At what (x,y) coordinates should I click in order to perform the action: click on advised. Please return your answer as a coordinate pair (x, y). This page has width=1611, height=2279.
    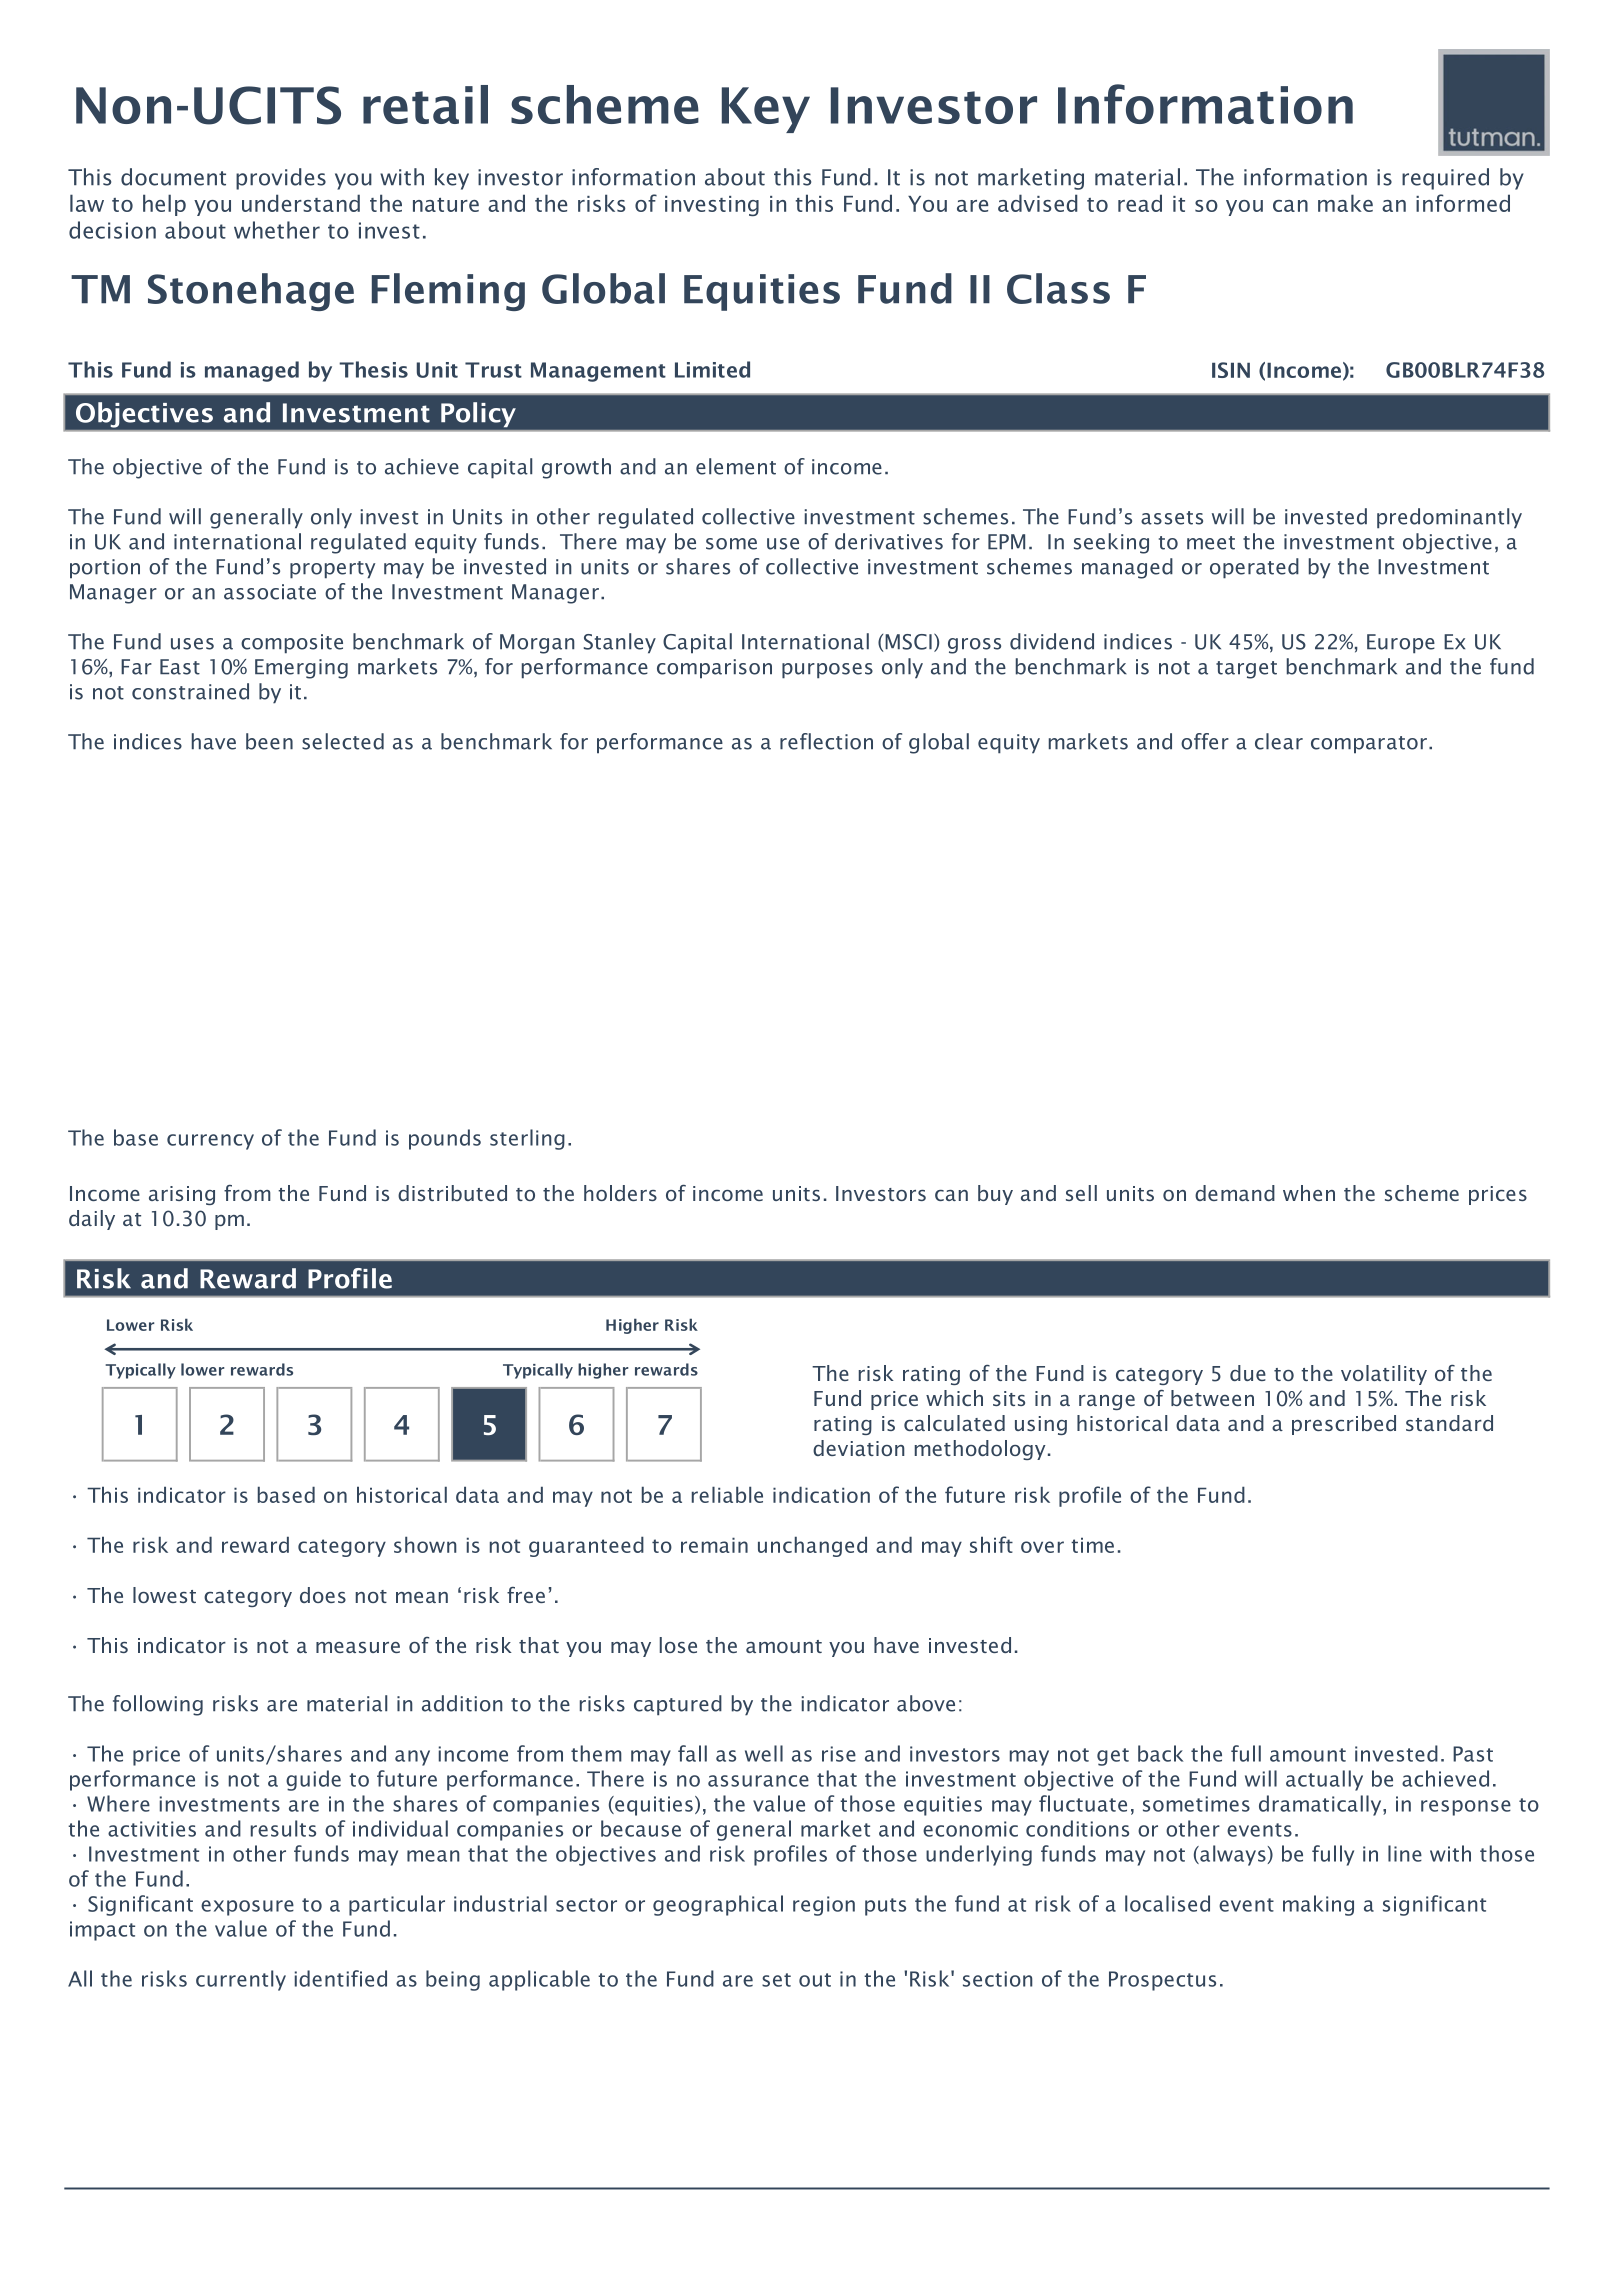
    Looking at the image, I should click on (1038, 203).
